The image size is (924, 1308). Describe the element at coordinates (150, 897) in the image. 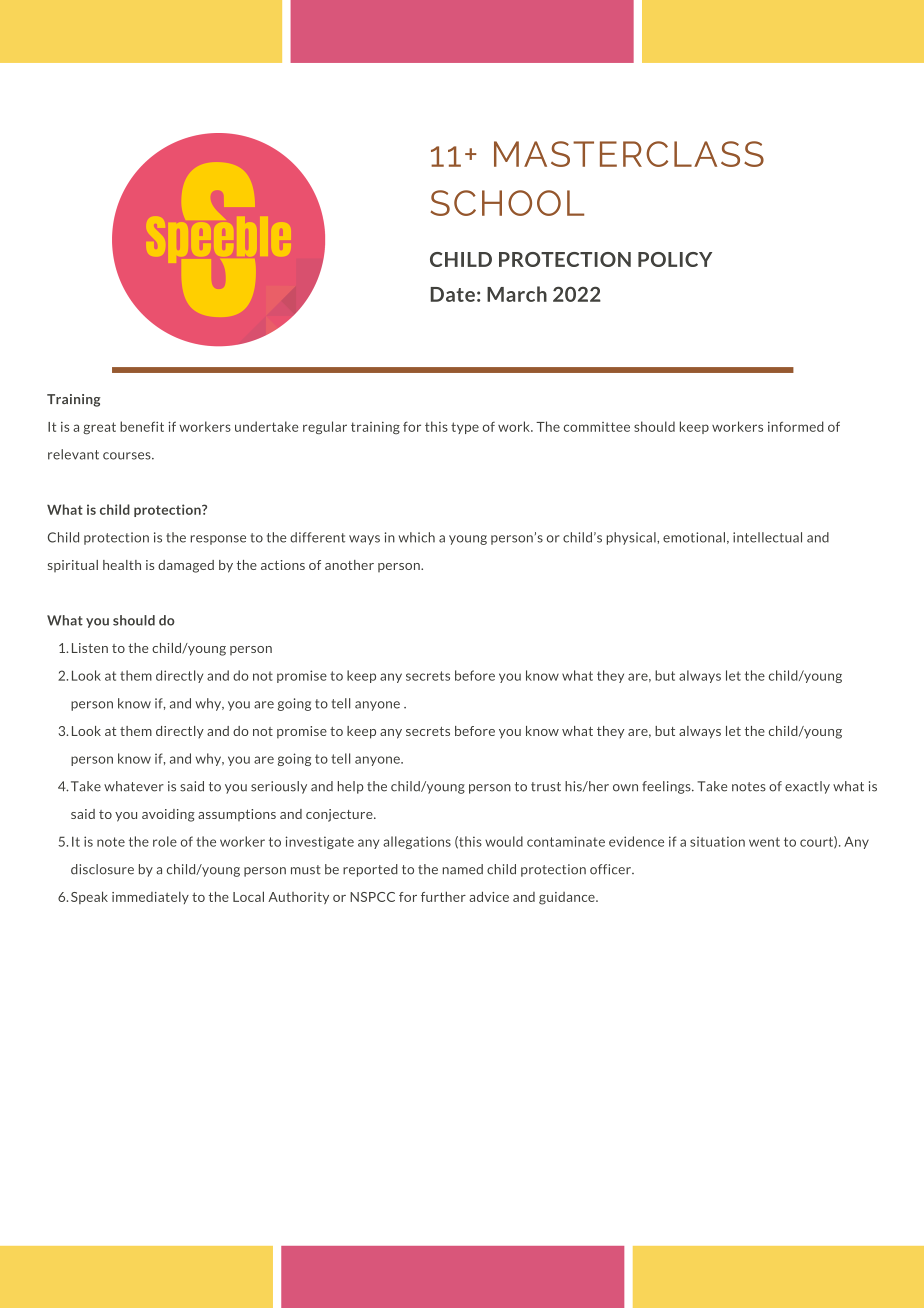

I see `immediately` at that location.
